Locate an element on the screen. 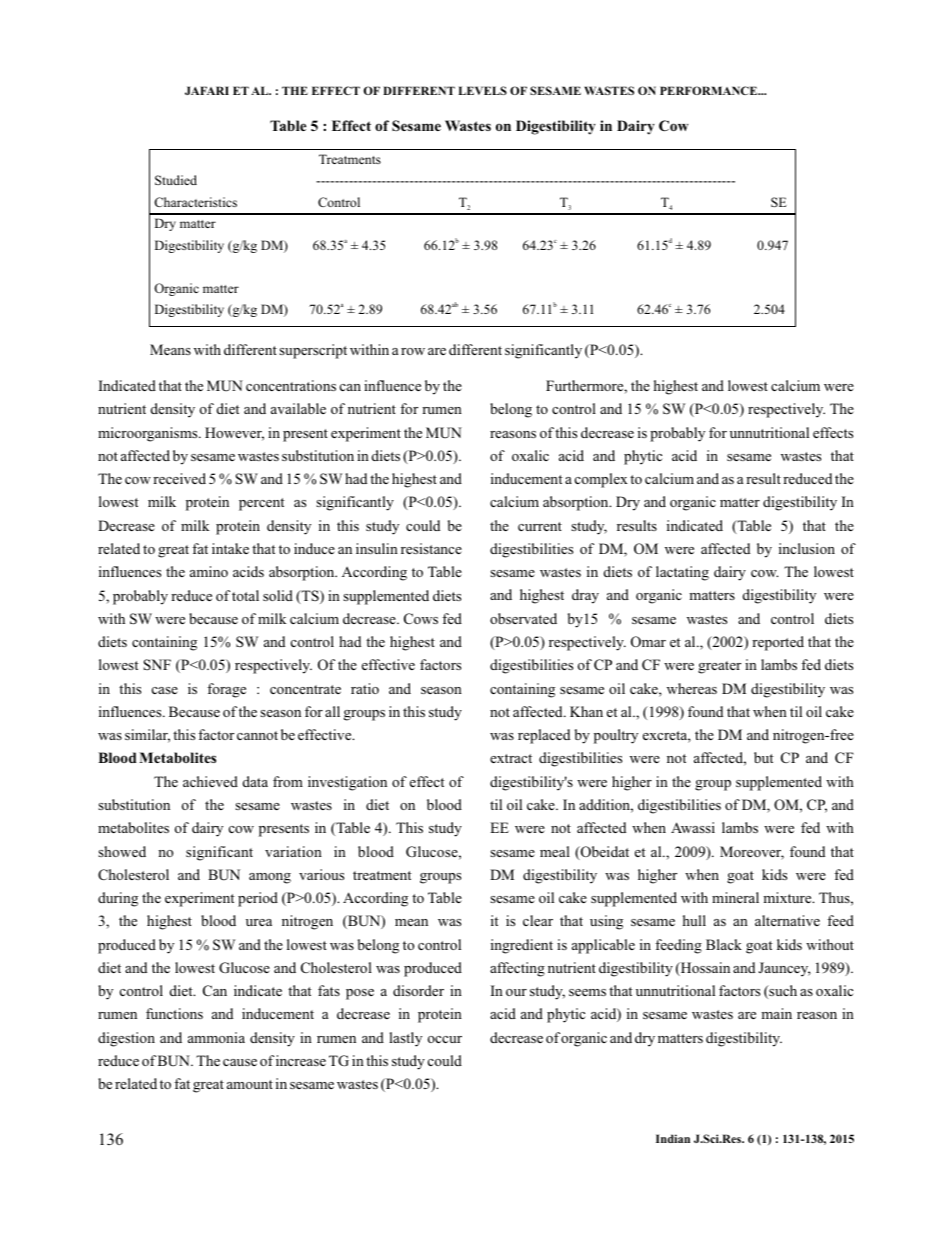 Image resolution: width=952 pixels, height=1233 pixels. amount is located at coordinates (250, 1084).
